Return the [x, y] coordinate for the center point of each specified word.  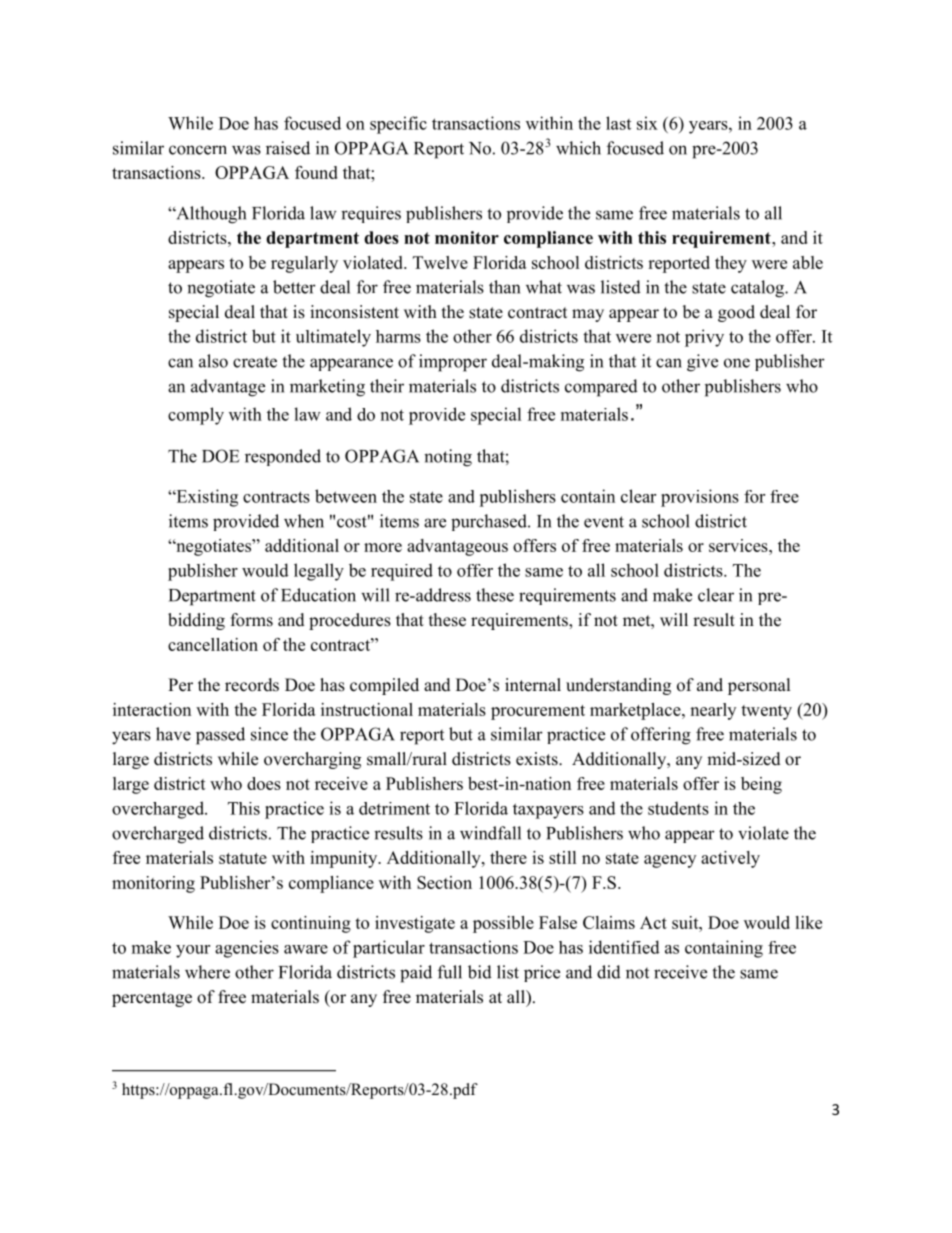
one [737, 363]
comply [196, 416]
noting [448, 458]
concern [198, 150]
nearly [713, 711]
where [207, 972]
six [647, 123]
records [252, 685]
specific [398, 125]
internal [533, 685]
